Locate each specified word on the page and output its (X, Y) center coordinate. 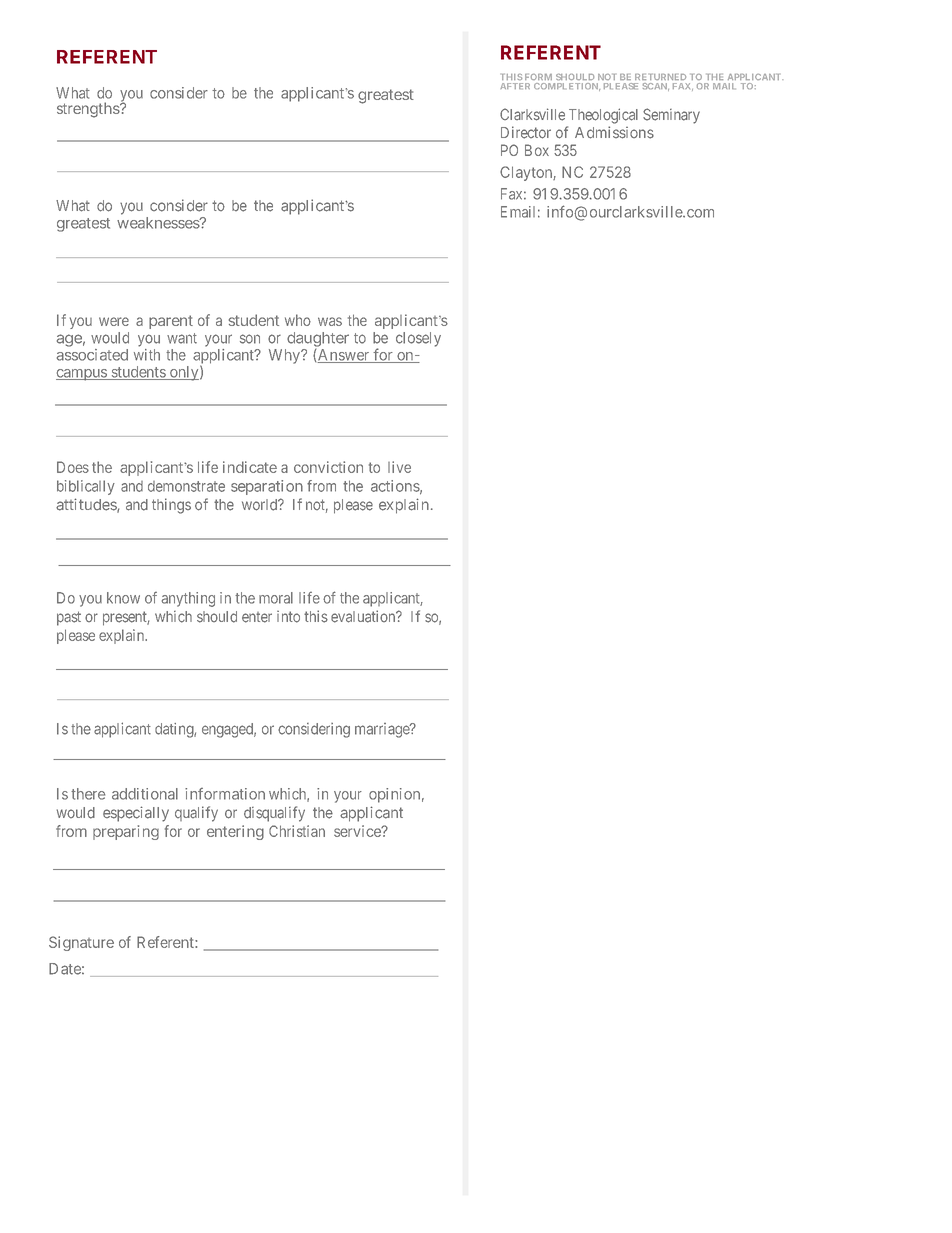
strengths (89, 110)
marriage (383, 730)
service (358, 831)
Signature (81, 943)
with (147, 355)
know (123, 598)
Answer (344, 356)
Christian (297, 831)
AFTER (515, 86)
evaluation (364, 616)
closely (418, 339)
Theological (603, 116)
